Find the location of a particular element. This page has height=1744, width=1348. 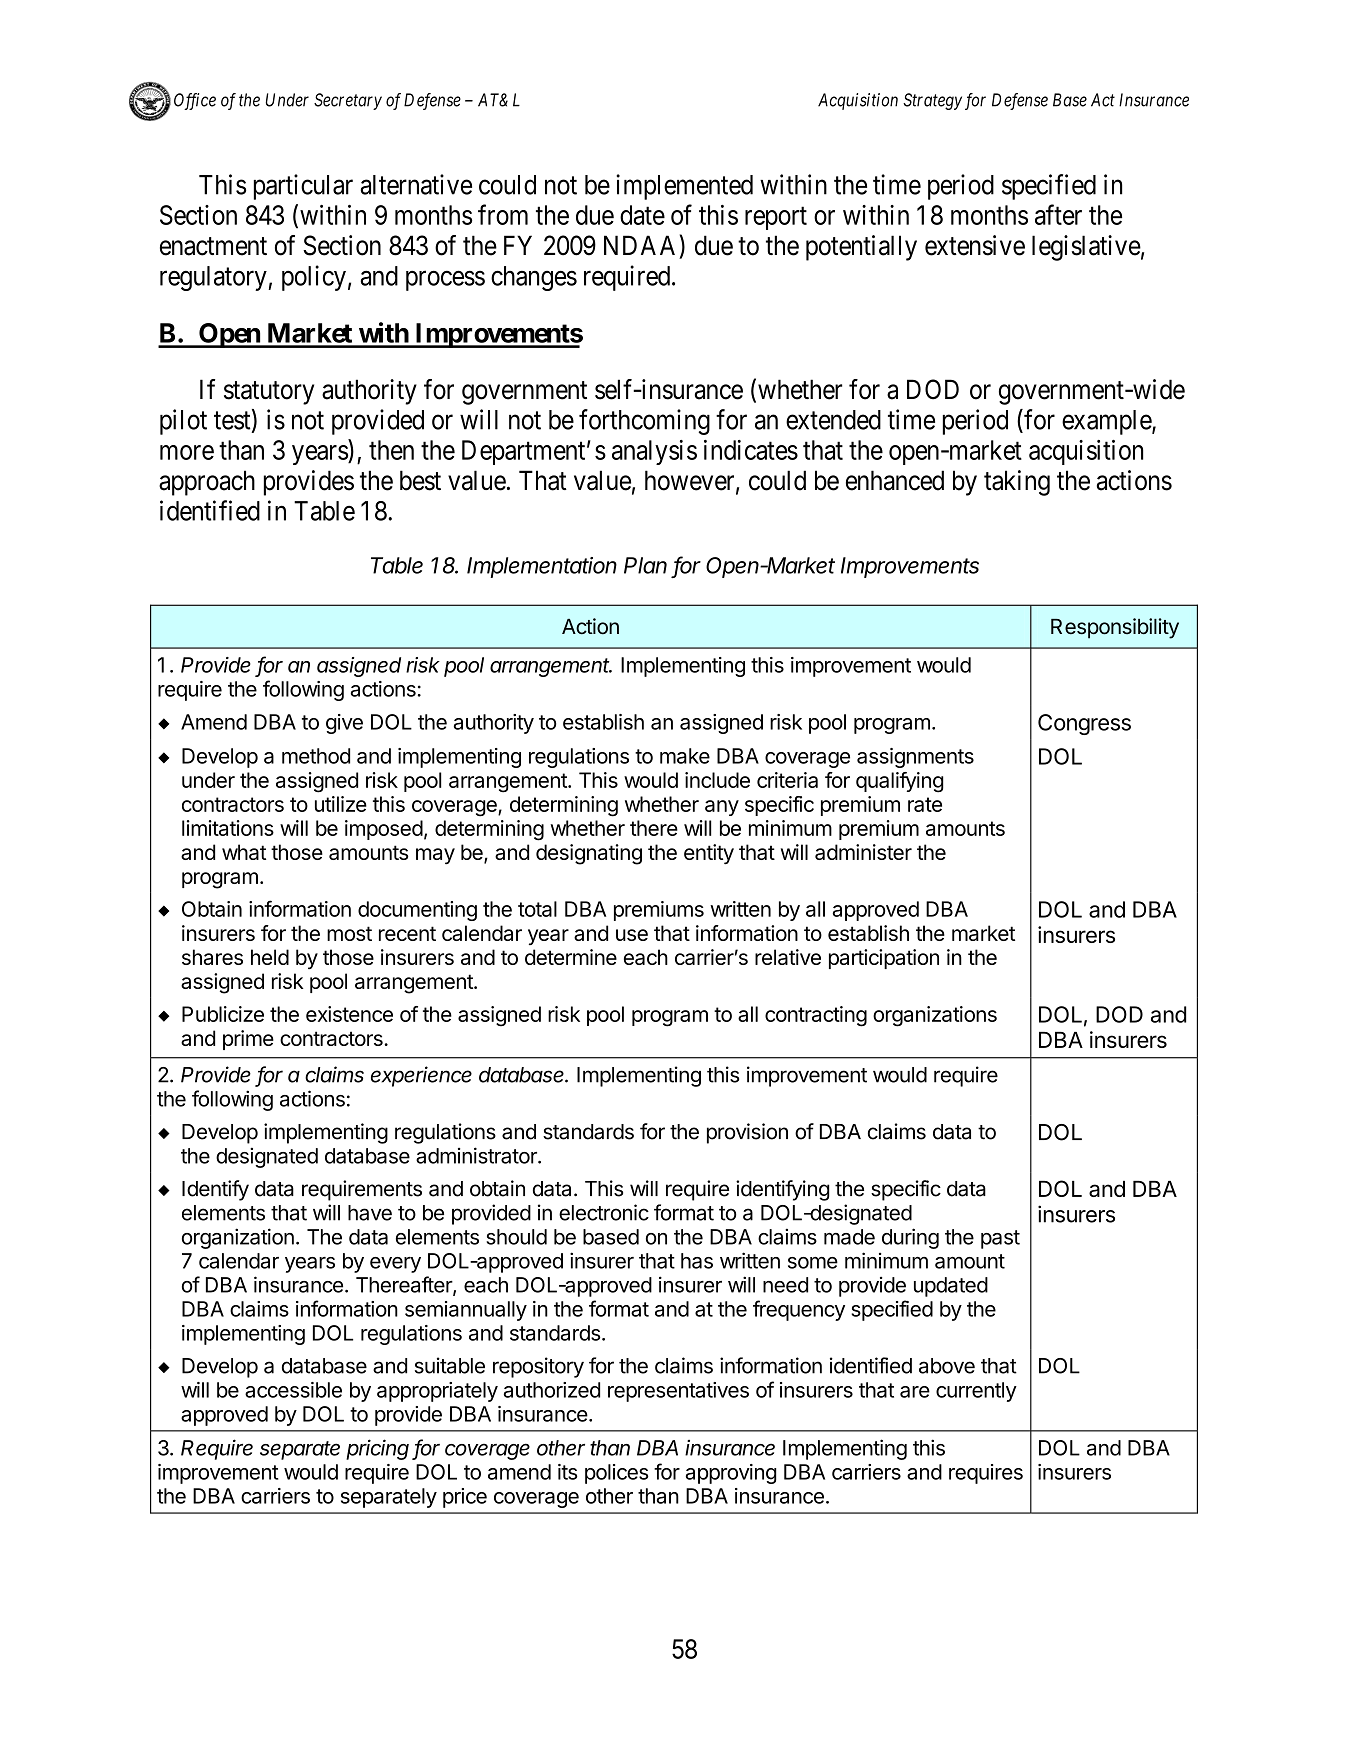

particular is located at coordinates (303, 187).
